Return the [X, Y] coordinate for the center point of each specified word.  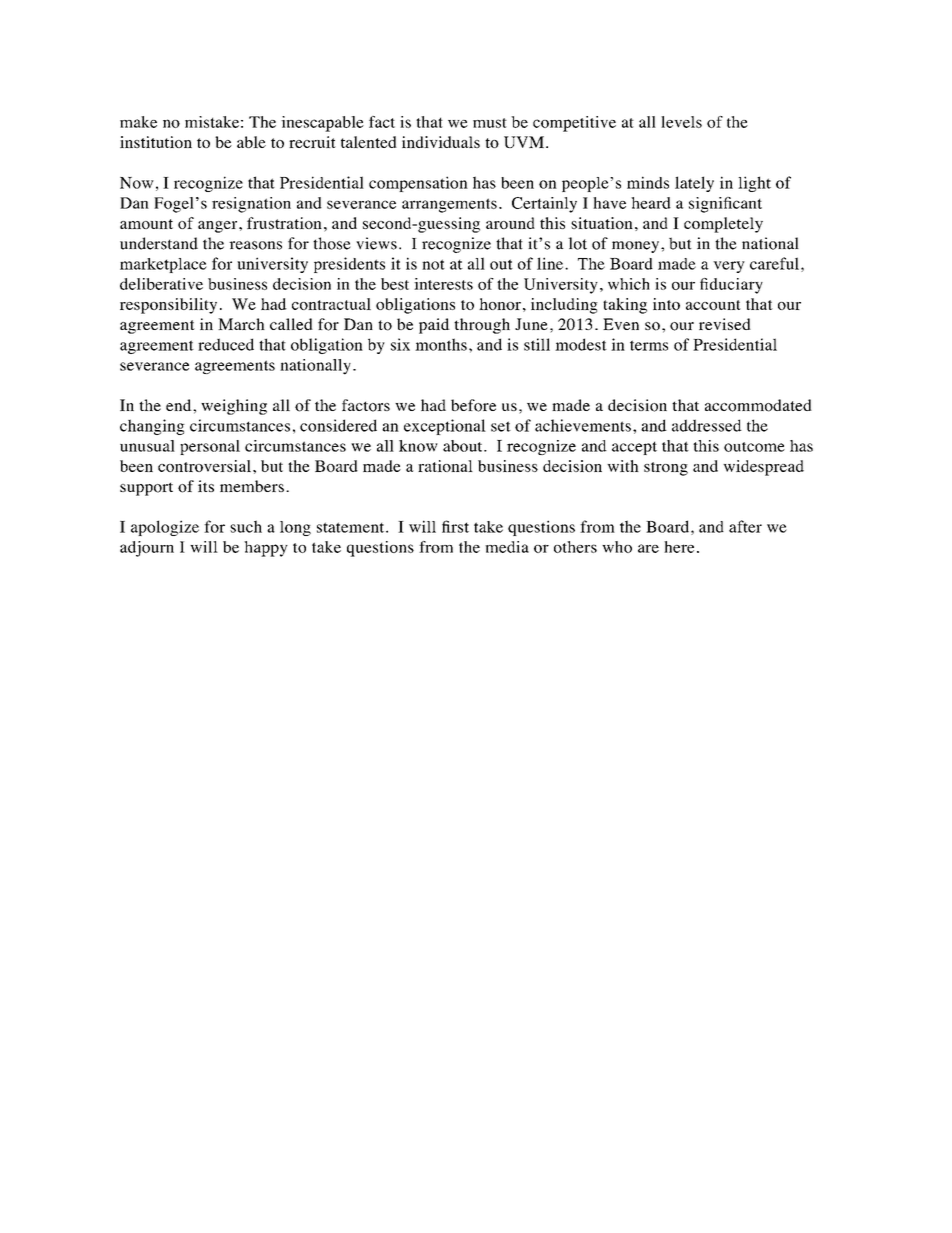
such [246, 526]
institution [156, 142]
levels [681, 122]
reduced [226, 344]
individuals [441, 142]
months [441, 344]
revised [725, 324]
